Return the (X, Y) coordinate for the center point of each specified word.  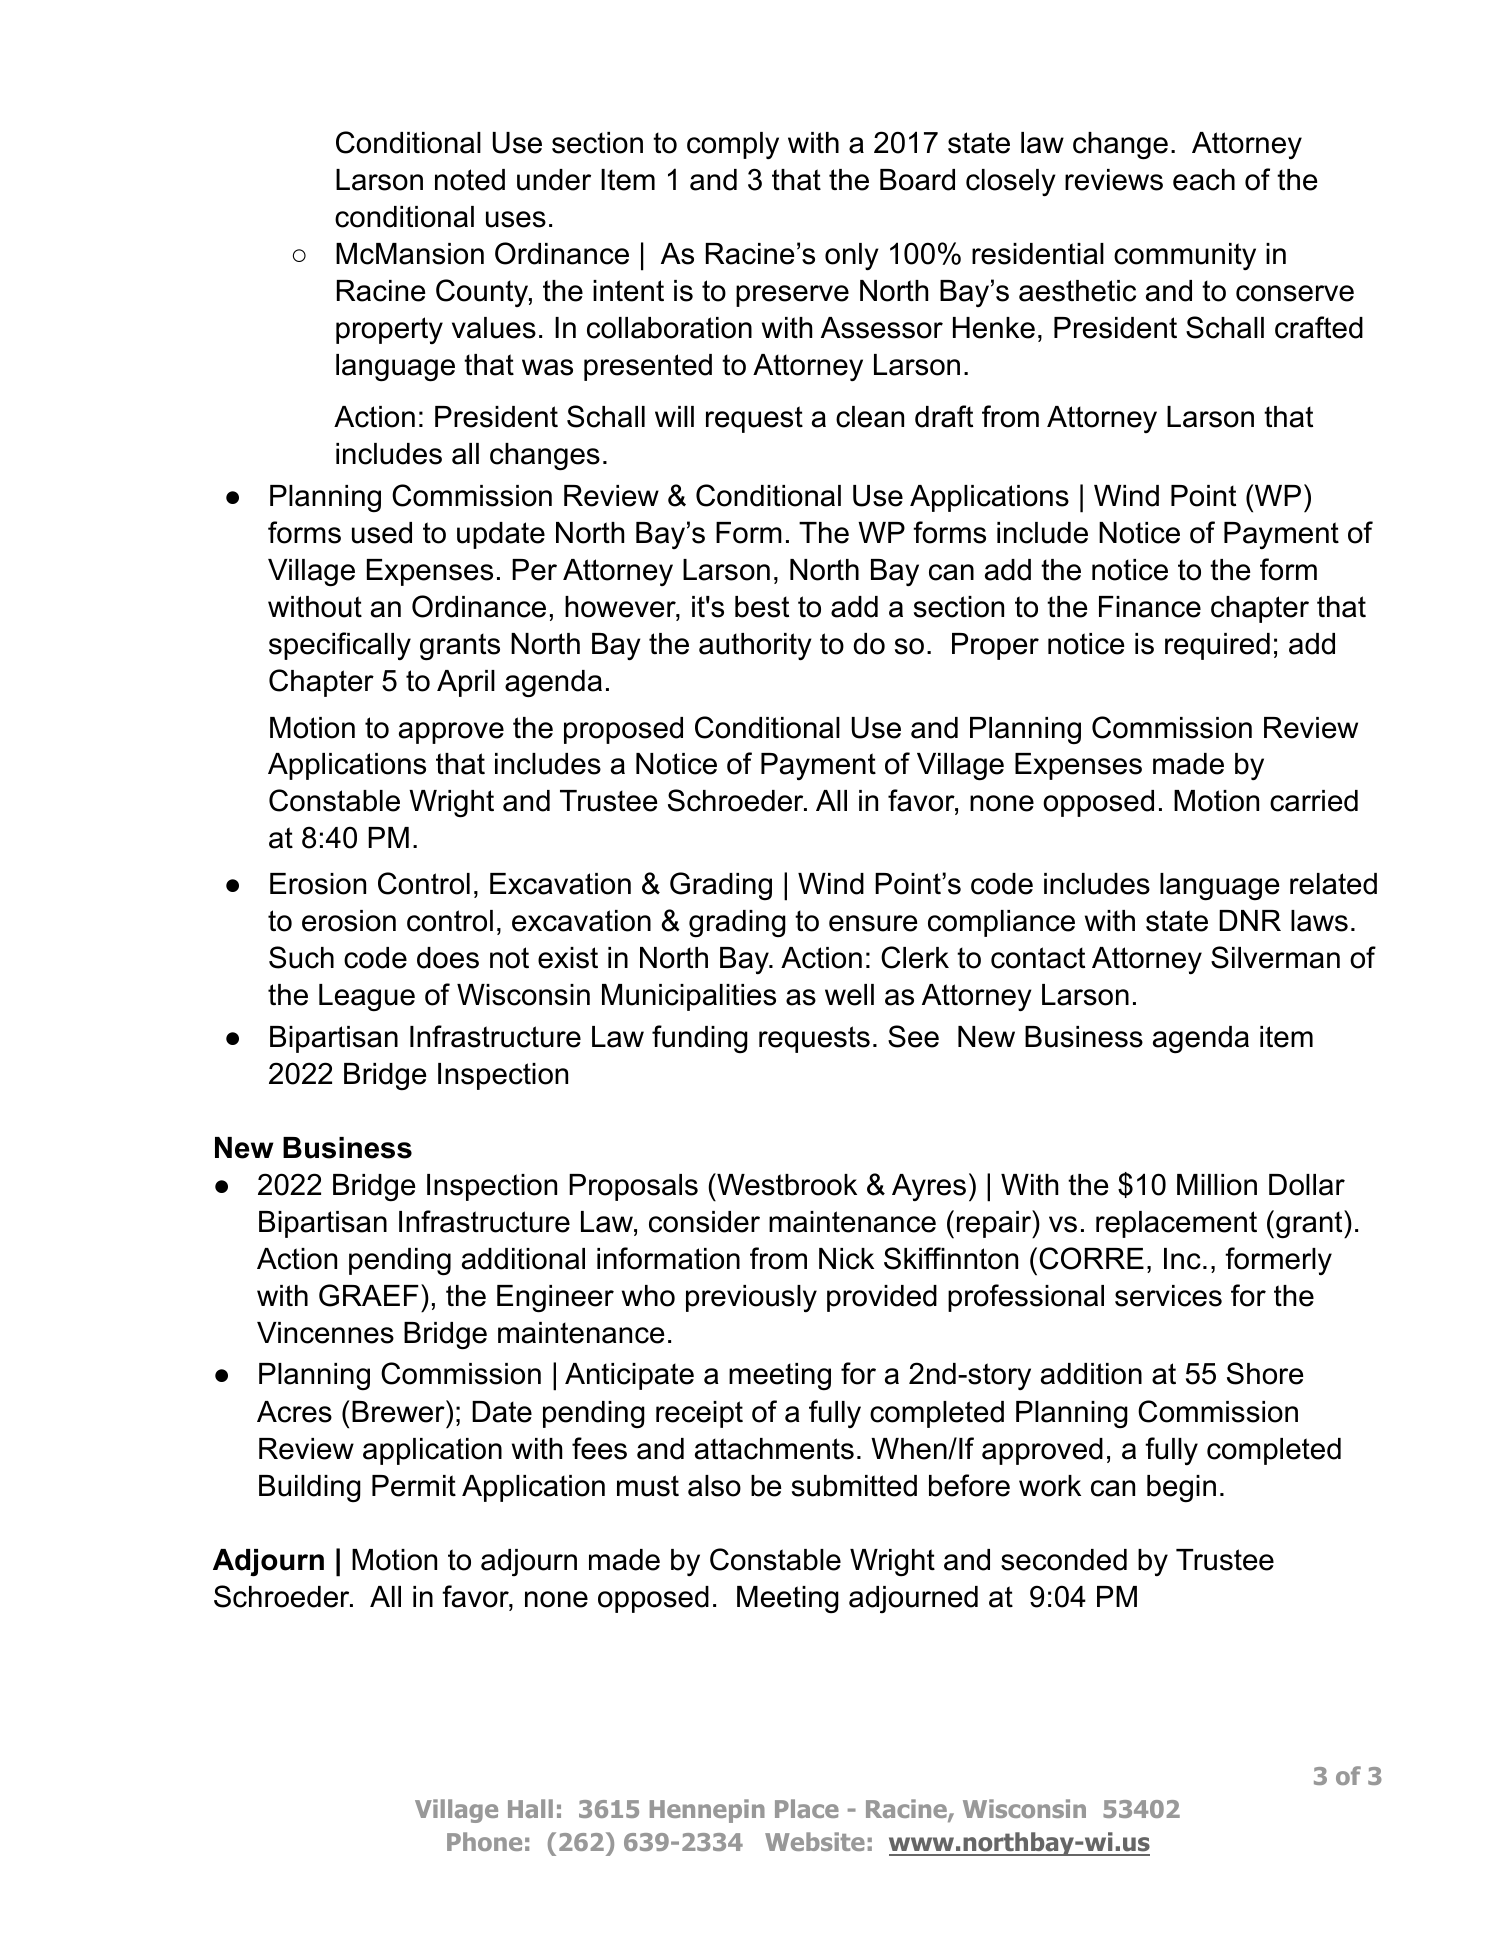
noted (470, 180)
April (466, 683)
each (1204, 180)
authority (755, 646)
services (1168, 1296)
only (852, 256)
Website (815, 1841)
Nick (846, 1259)
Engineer (555, 1299)
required (1217, 646)
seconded (1064, 1560)
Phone (484, 1841)
